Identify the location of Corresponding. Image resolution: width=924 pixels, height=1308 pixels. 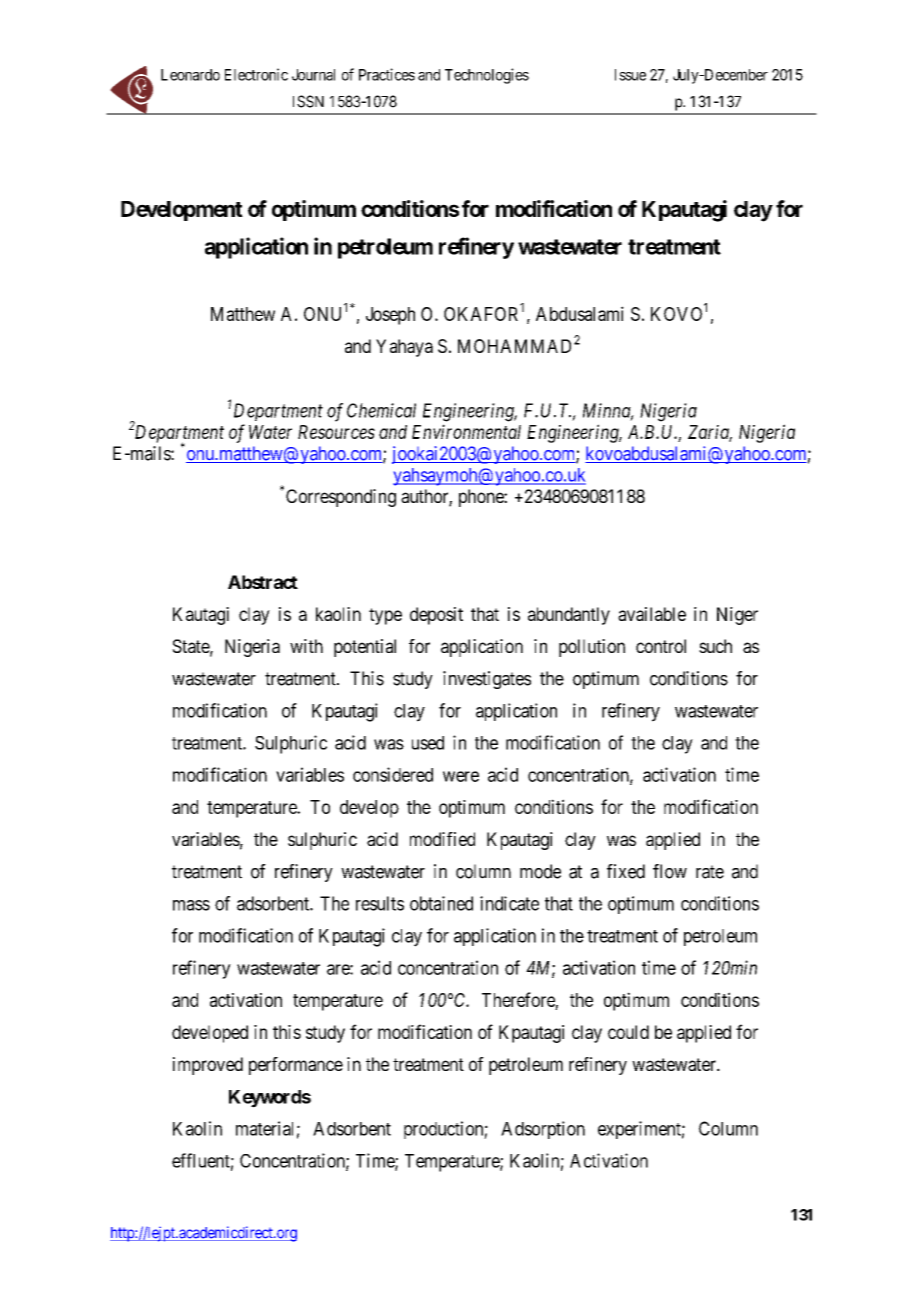
(341, 498).
